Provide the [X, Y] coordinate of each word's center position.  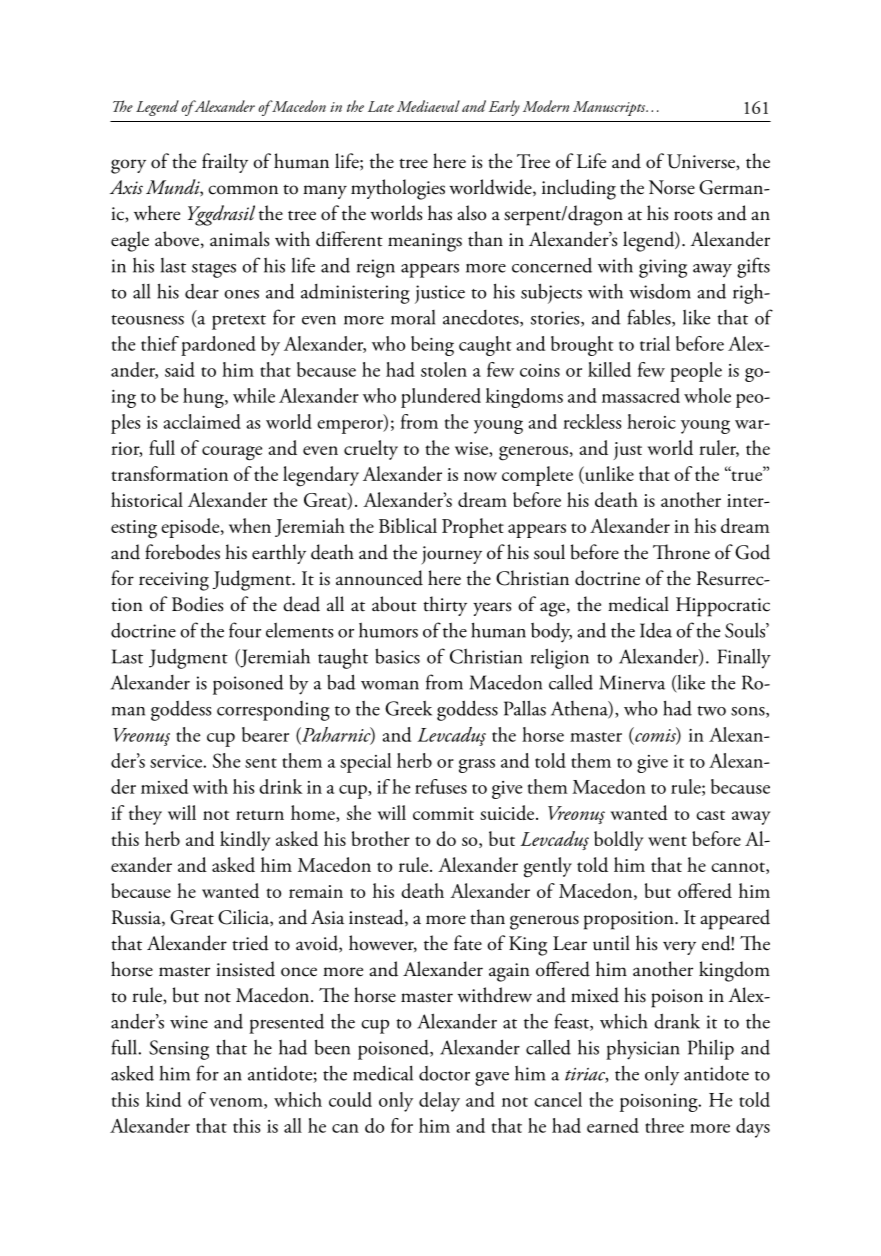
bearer [265, 734]
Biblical [408, 525]
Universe [702, 162]
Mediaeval [428, 106]
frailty [225, 163]
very [679, 948]
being [432, 346]
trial [655, 343]
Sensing [179, 1050]
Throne [681, 552]
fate [468, 943]
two [711, 711]
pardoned [218, 346]
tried [250, 943]
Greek [408, 708]
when [250, 525]
